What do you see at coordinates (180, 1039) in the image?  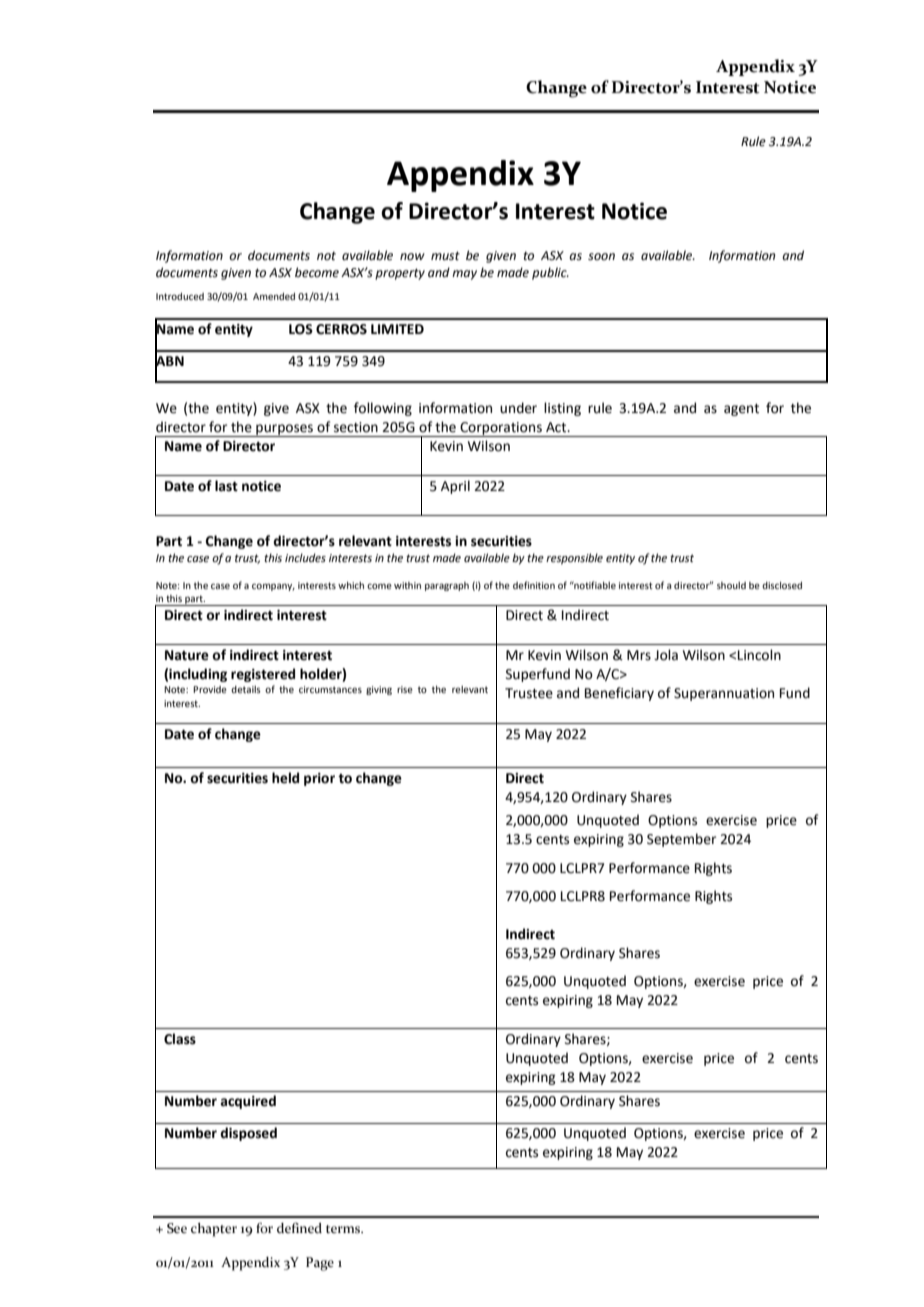 I see `Class` at bounding box center [180, 1039].
